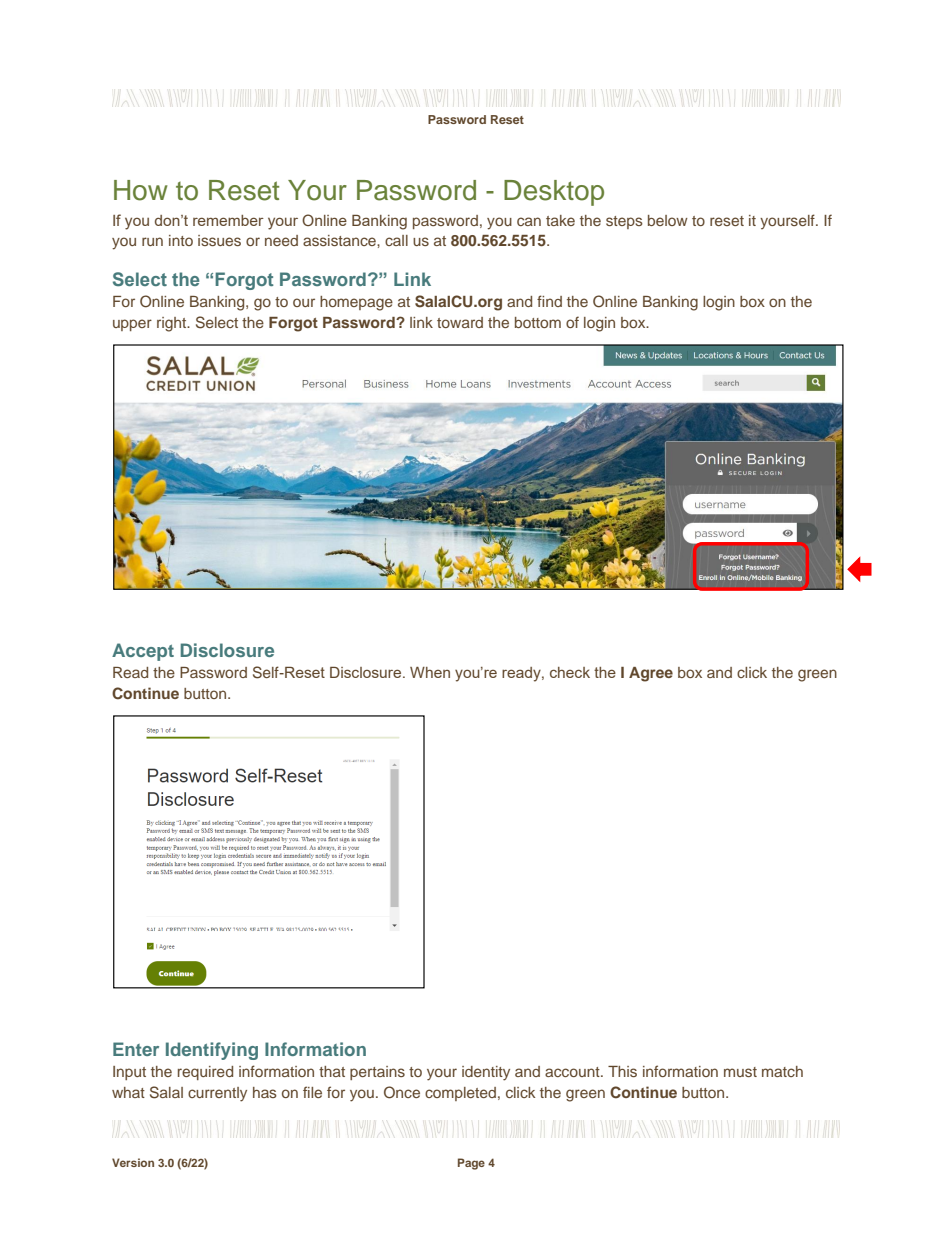 This screenshot has width=952, height=1233. I want to click on When, so click(430, 672).
